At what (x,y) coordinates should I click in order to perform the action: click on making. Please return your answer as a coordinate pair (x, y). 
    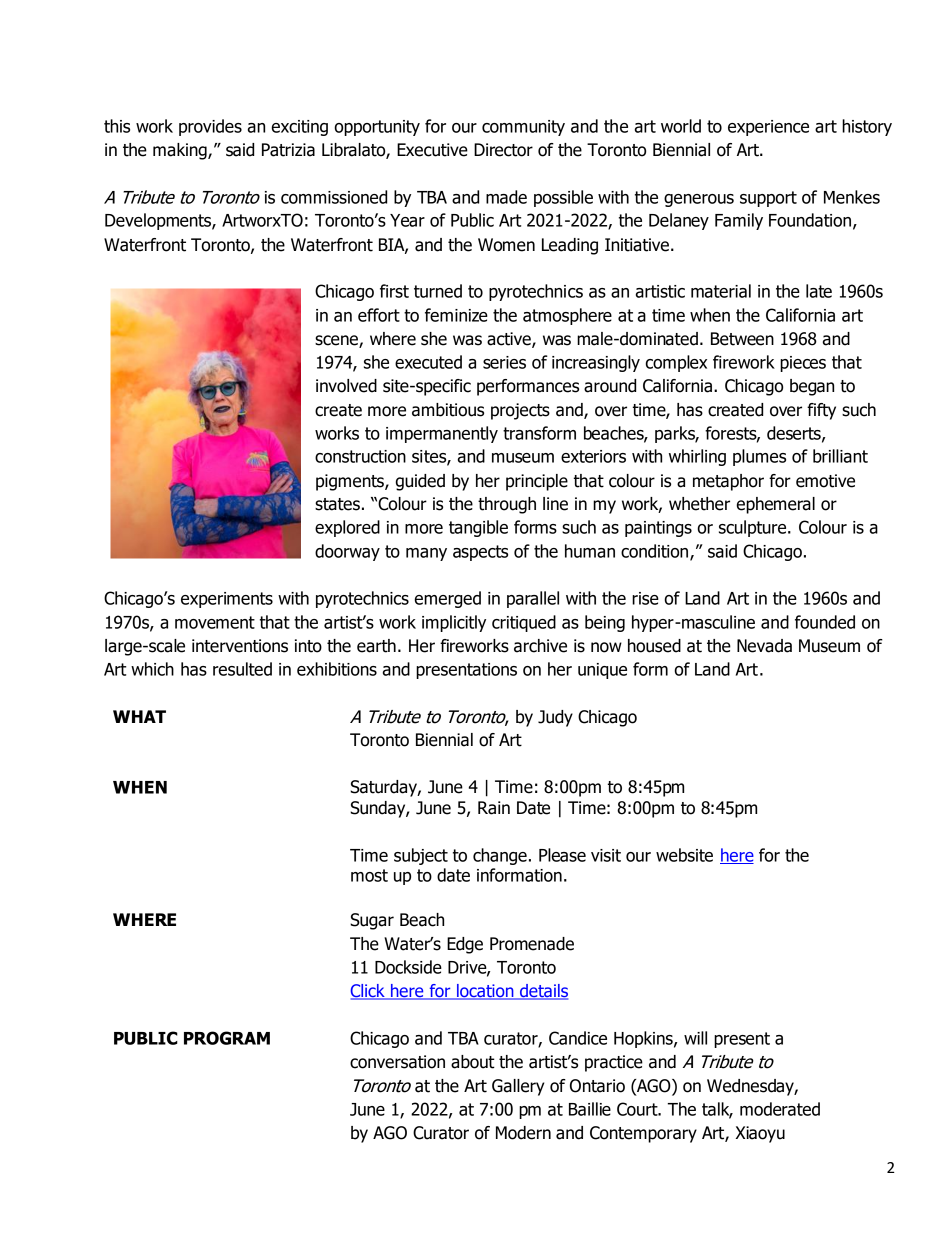
    Looking at the image, I should click on (181, 151).
